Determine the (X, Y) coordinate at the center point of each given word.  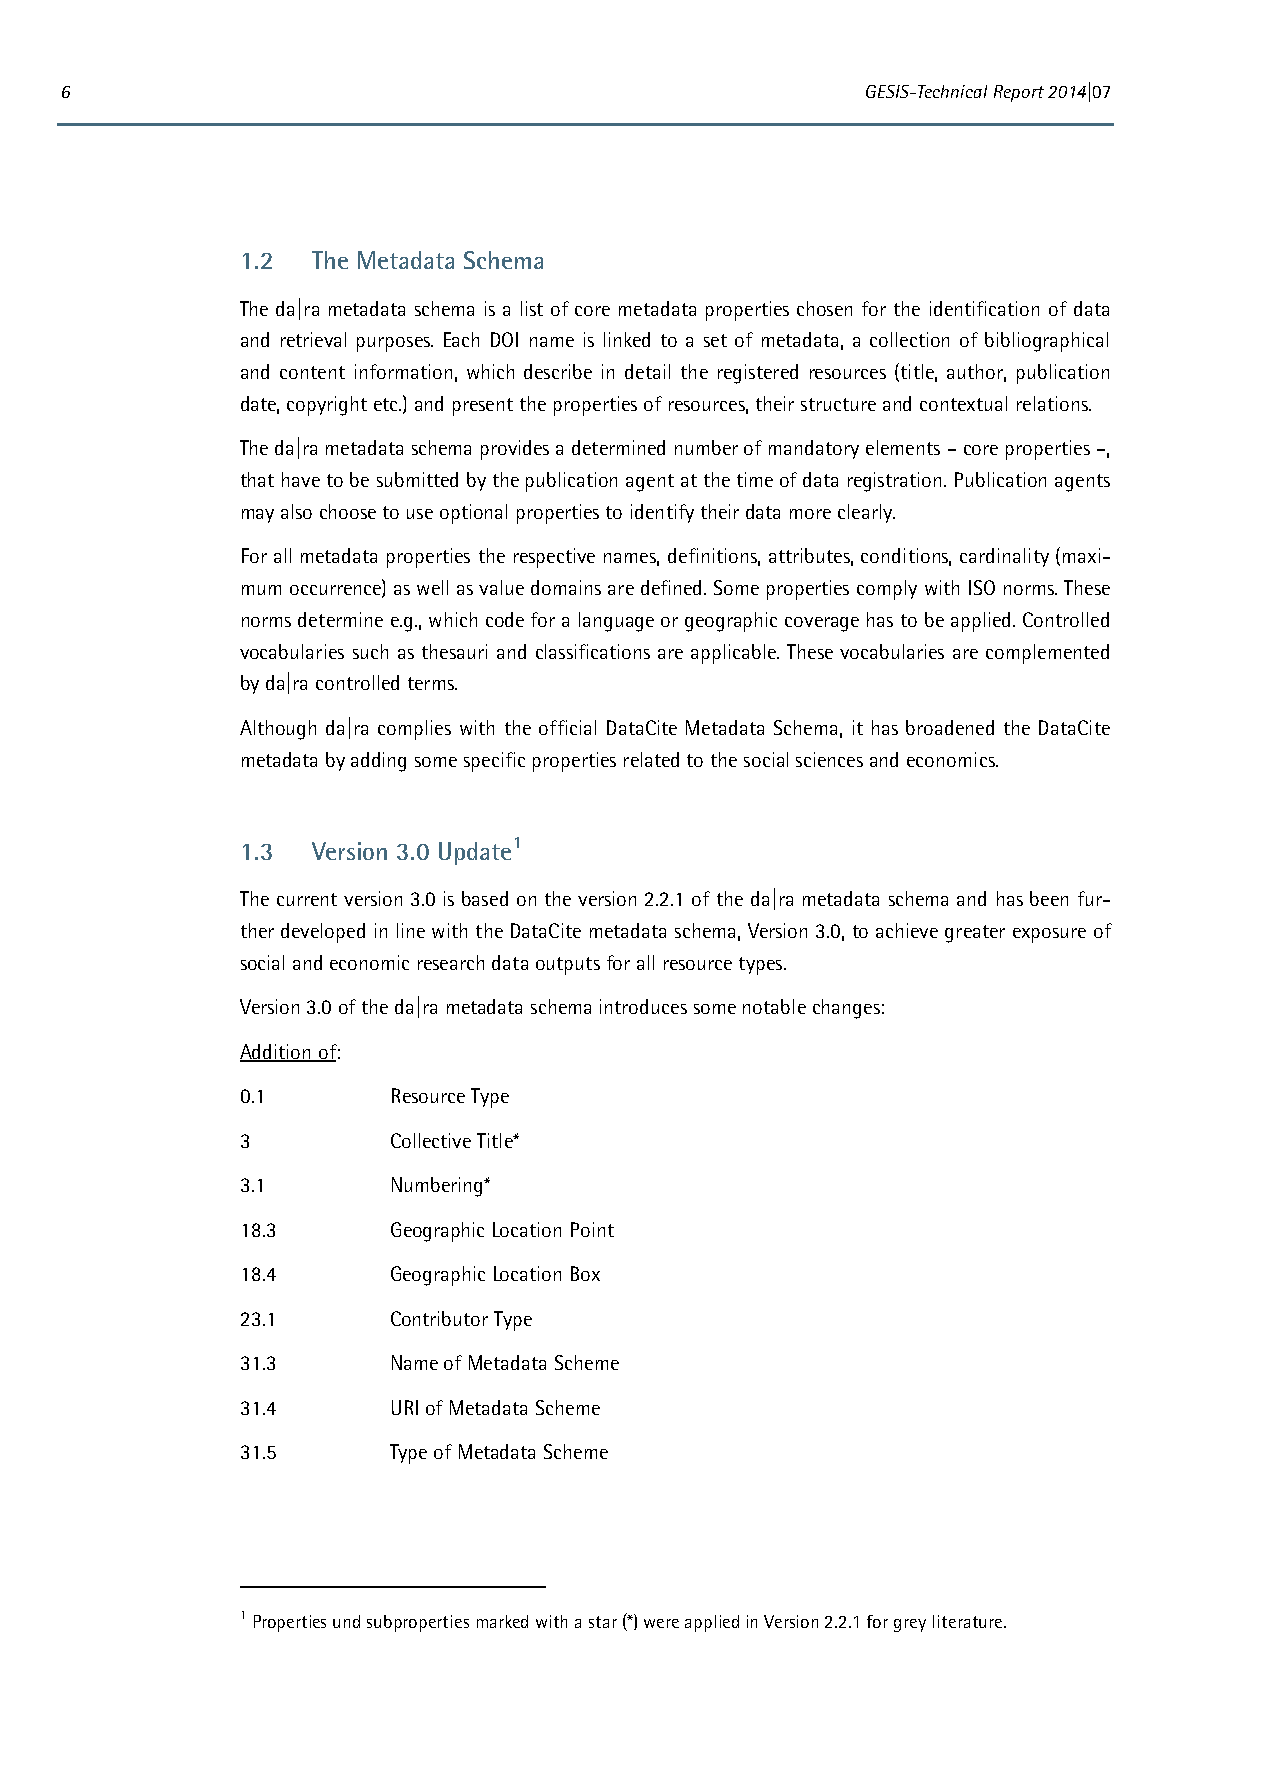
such (370, 651)
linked (627, 339)
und (346, 1621)
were (661, 1623)
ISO (982, 587)
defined (671, 587)
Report (1019, 93)
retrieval (313, 339)
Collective (431, 1140)
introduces (643, 1006)
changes (846, 1009)
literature (969, 1621)
